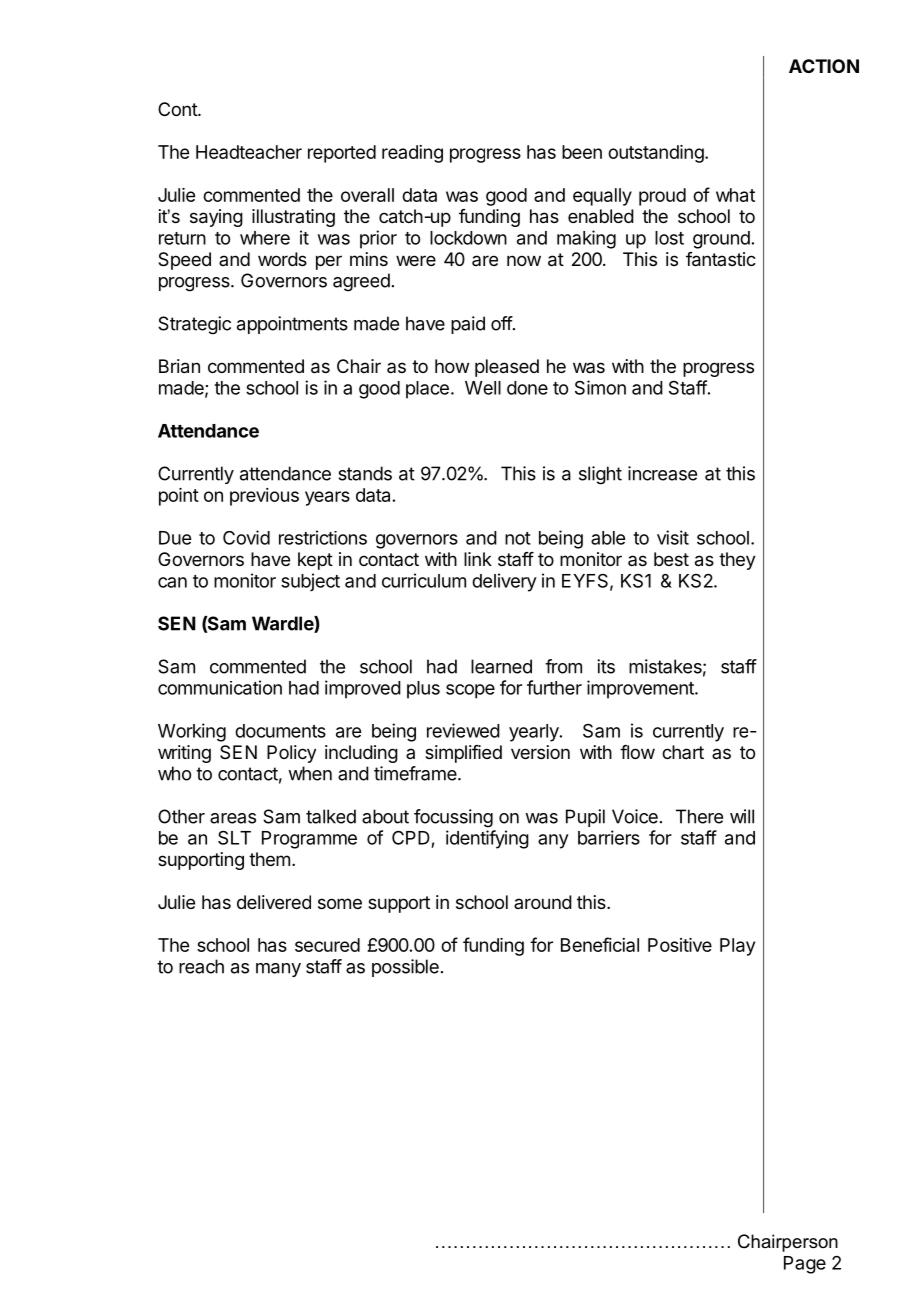 The height and width of the screenshot is (1307, 924). I want to click on ACTION, so click(824, 66).
